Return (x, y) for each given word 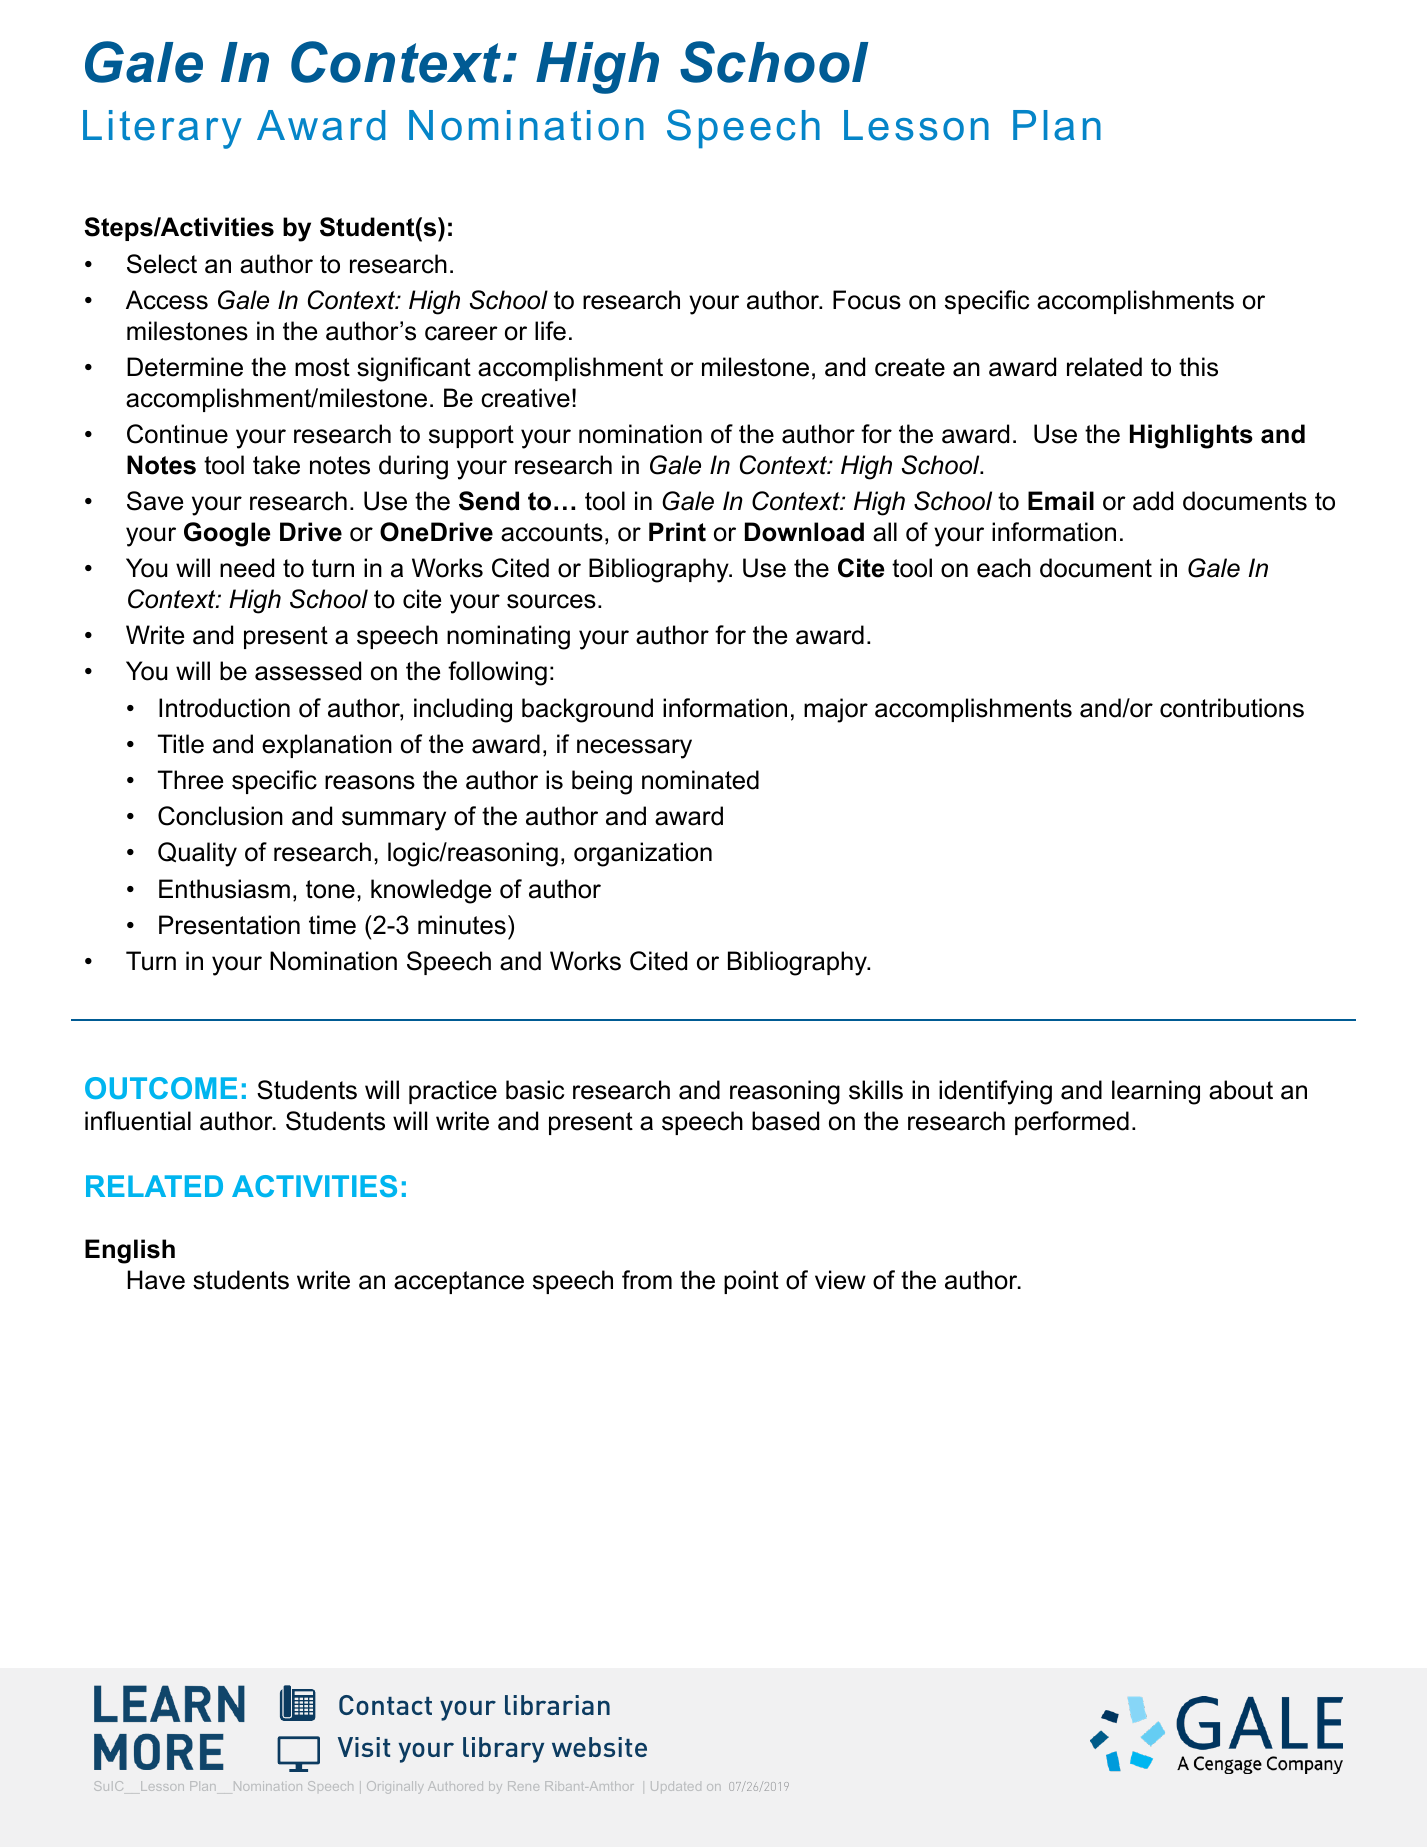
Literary (162, 129)
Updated (676, 1786)
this (1198, 367)
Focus (867, 300)
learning (1156, 1092)
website (599, 1747)
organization (643, 854)
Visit (364, 1747)
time (332, 925)
